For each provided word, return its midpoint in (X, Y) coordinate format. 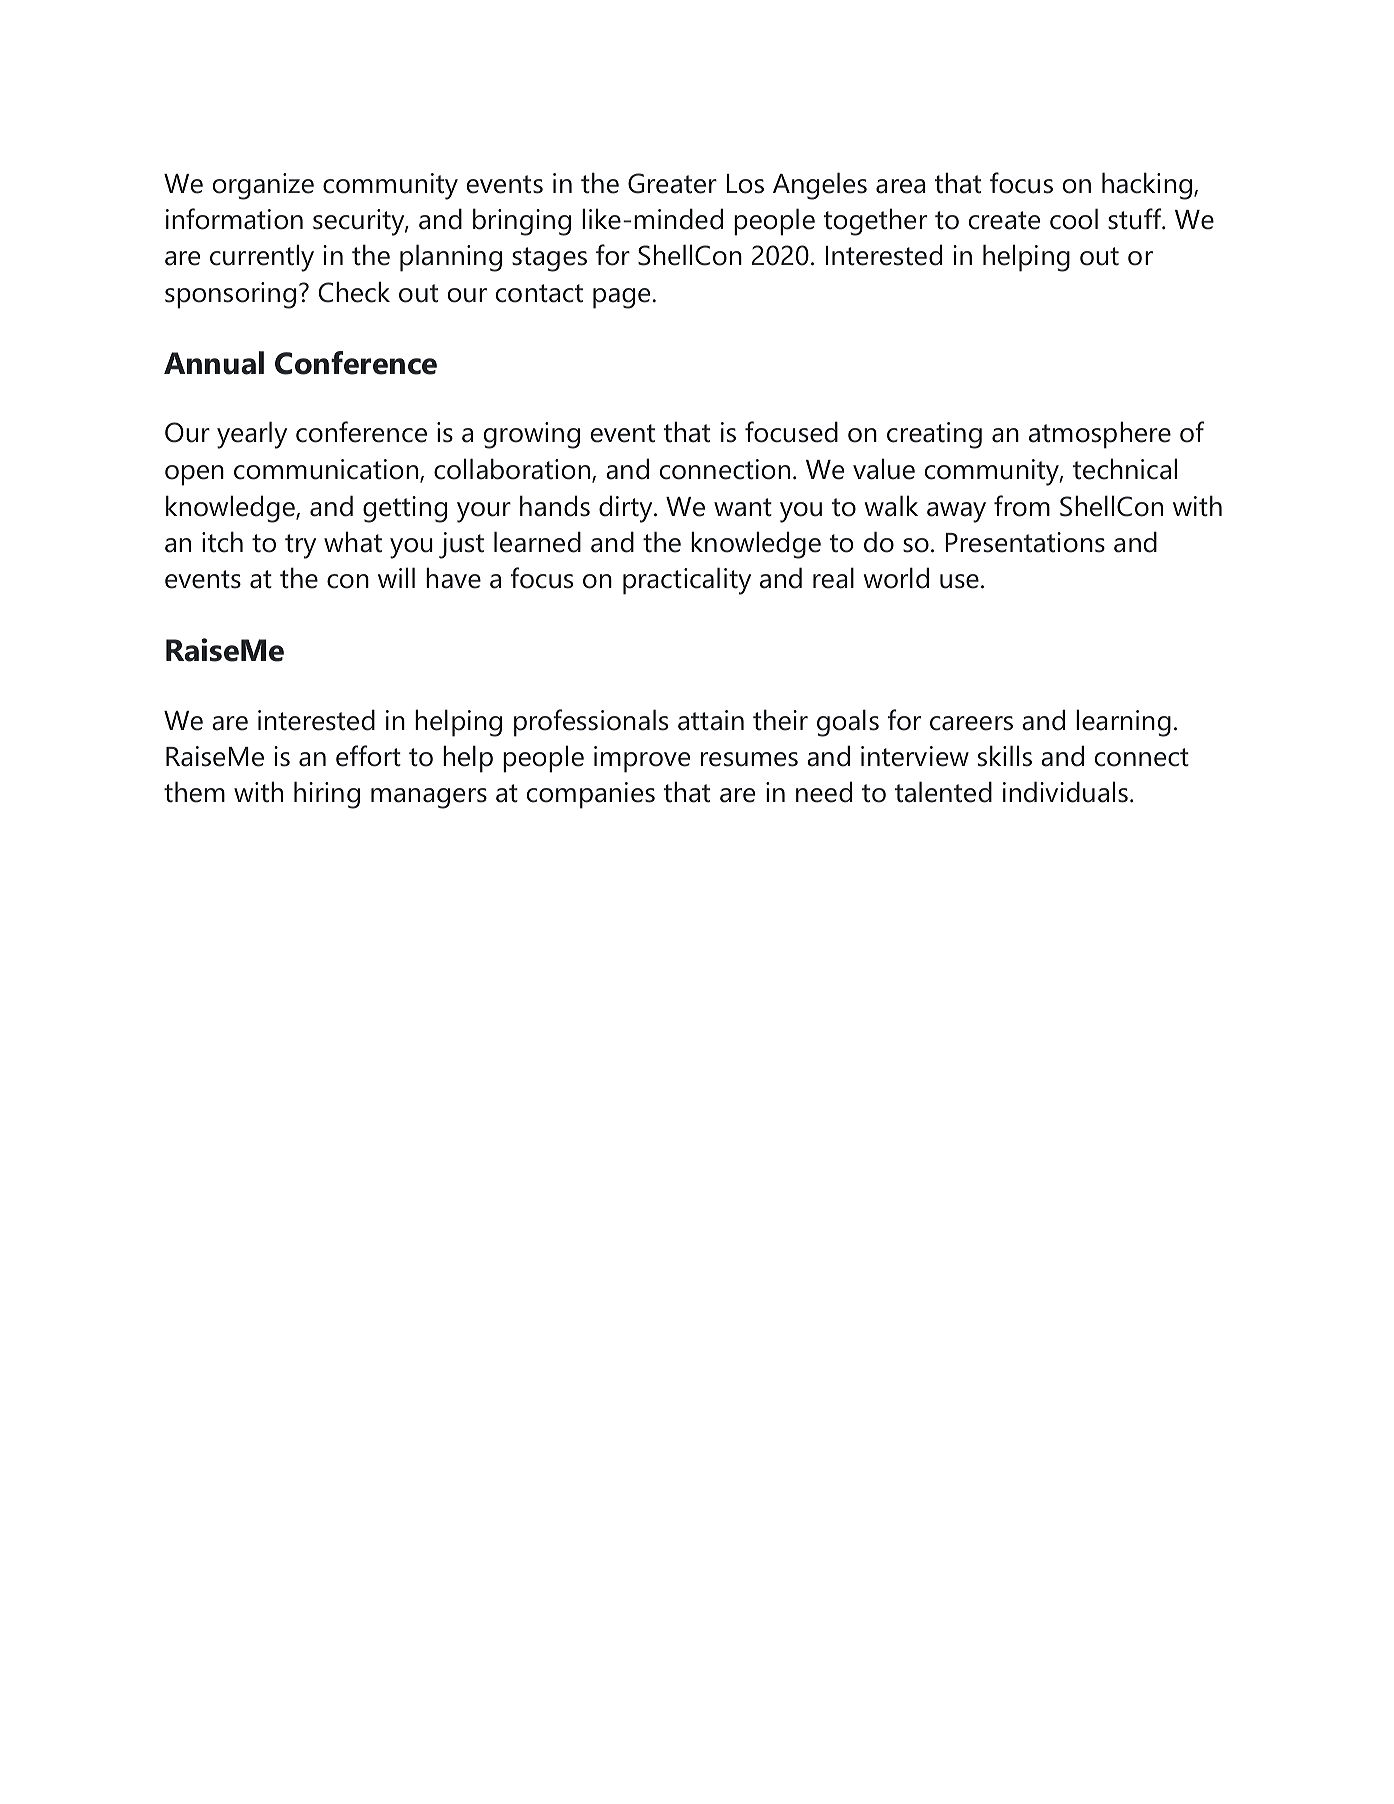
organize (263, 186)
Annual (214, 363)
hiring (327, 795)
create (1004, 220)
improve (642, 759)
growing (532, 435)
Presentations (1025, 542)
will (396, 577)
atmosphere (1100, 435)
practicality (687, 581)
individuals (1065, 792)
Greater (672, 183)
